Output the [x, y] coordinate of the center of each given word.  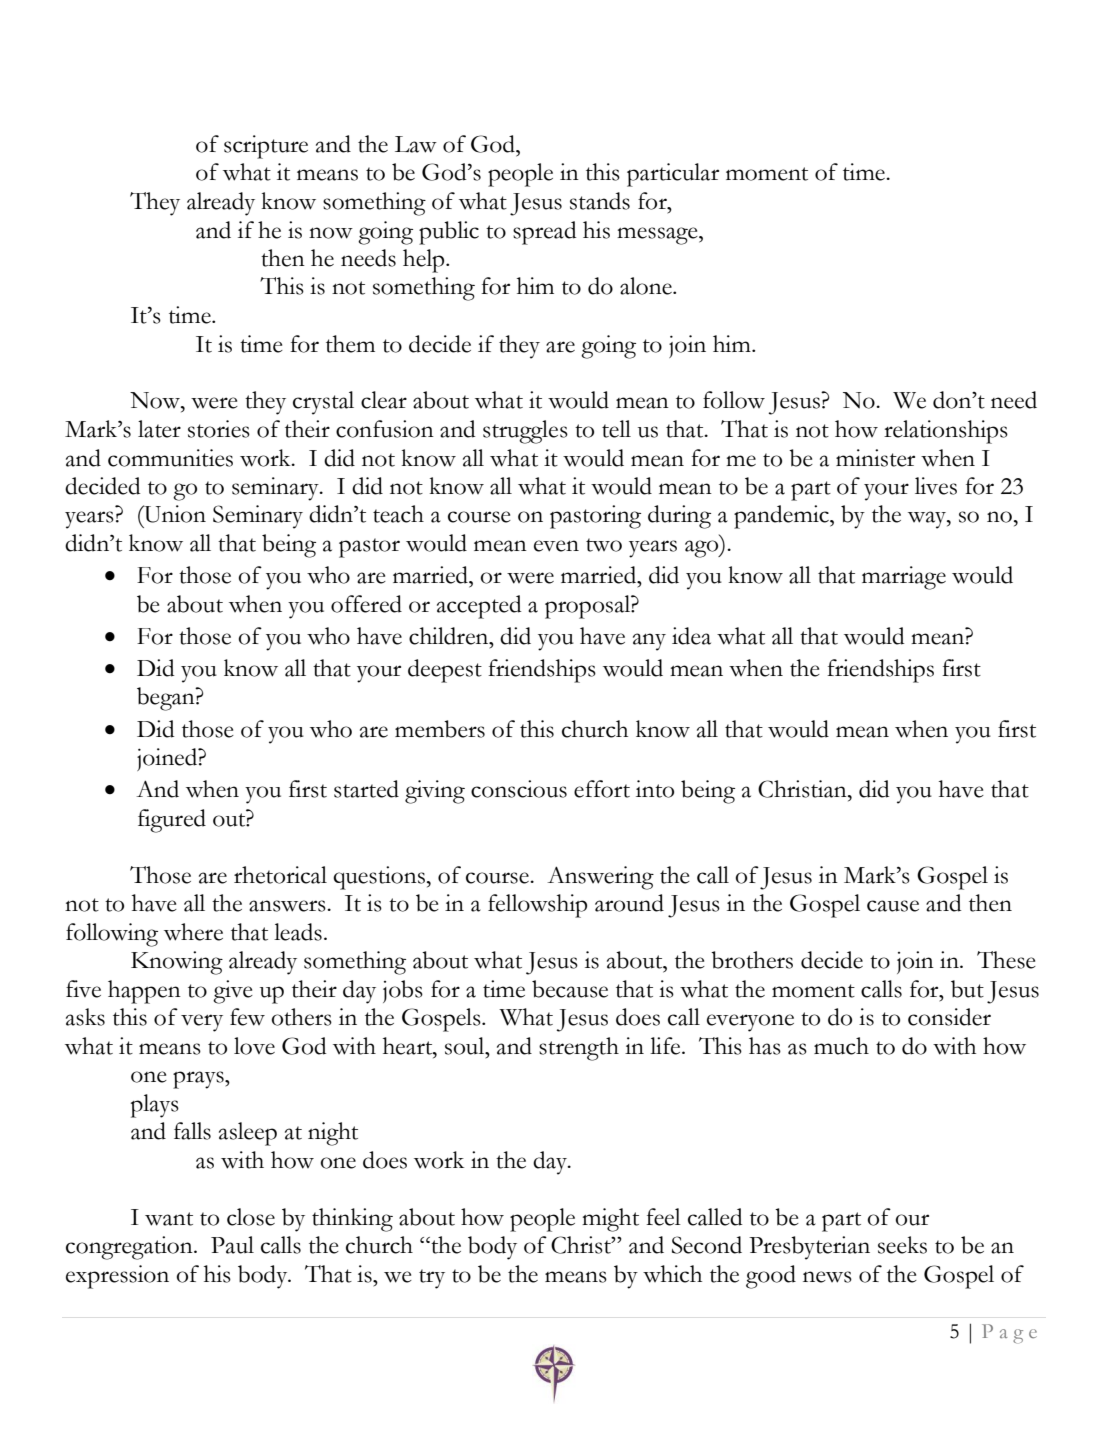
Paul [232, 1245]
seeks [902, 1245]
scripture [266, 147]
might [610, 1220]
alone [647, 286]
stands [600, 201]
